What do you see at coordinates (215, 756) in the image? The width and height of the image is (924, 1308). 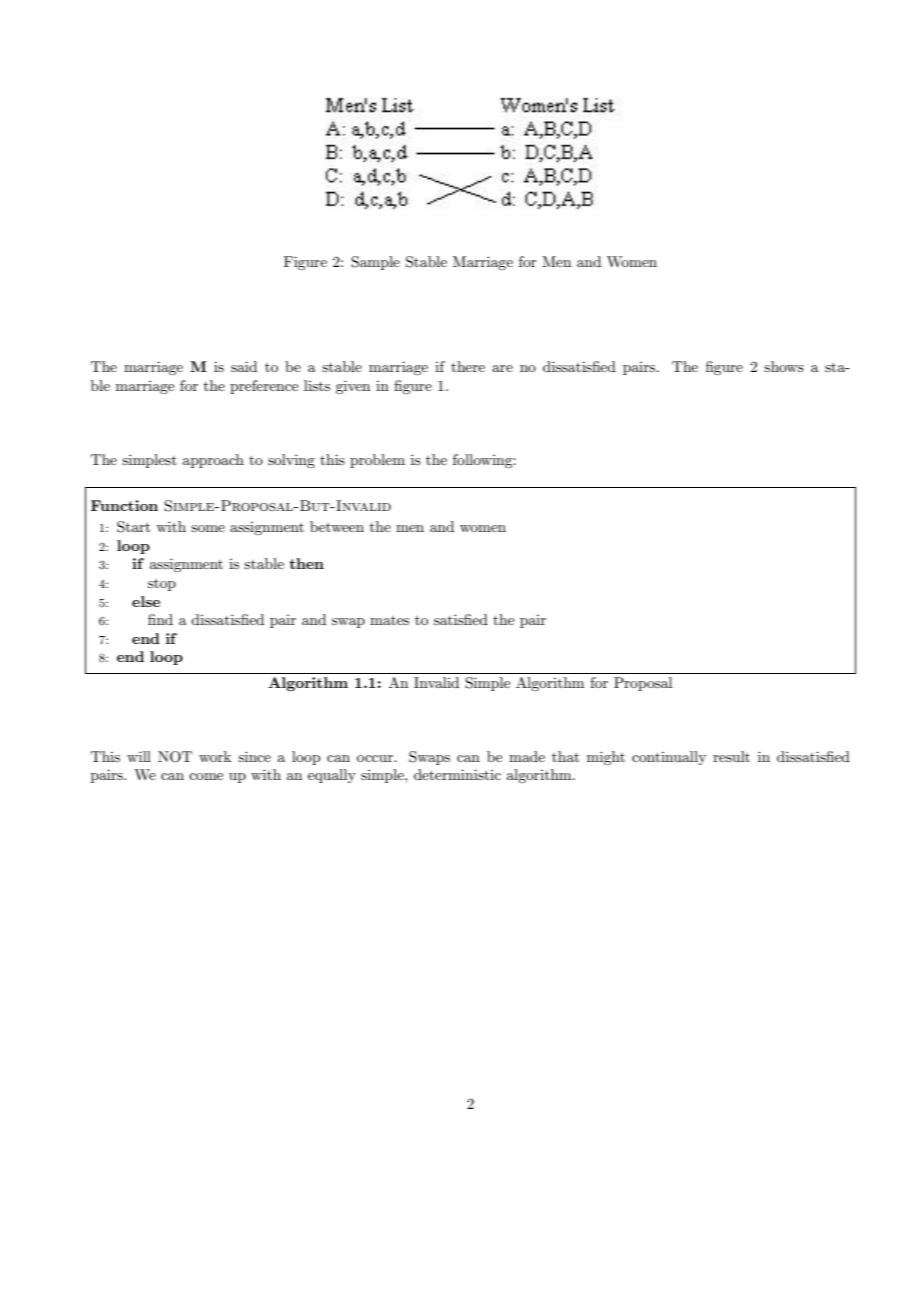 I see `work` at bounding box center [215, 756].
